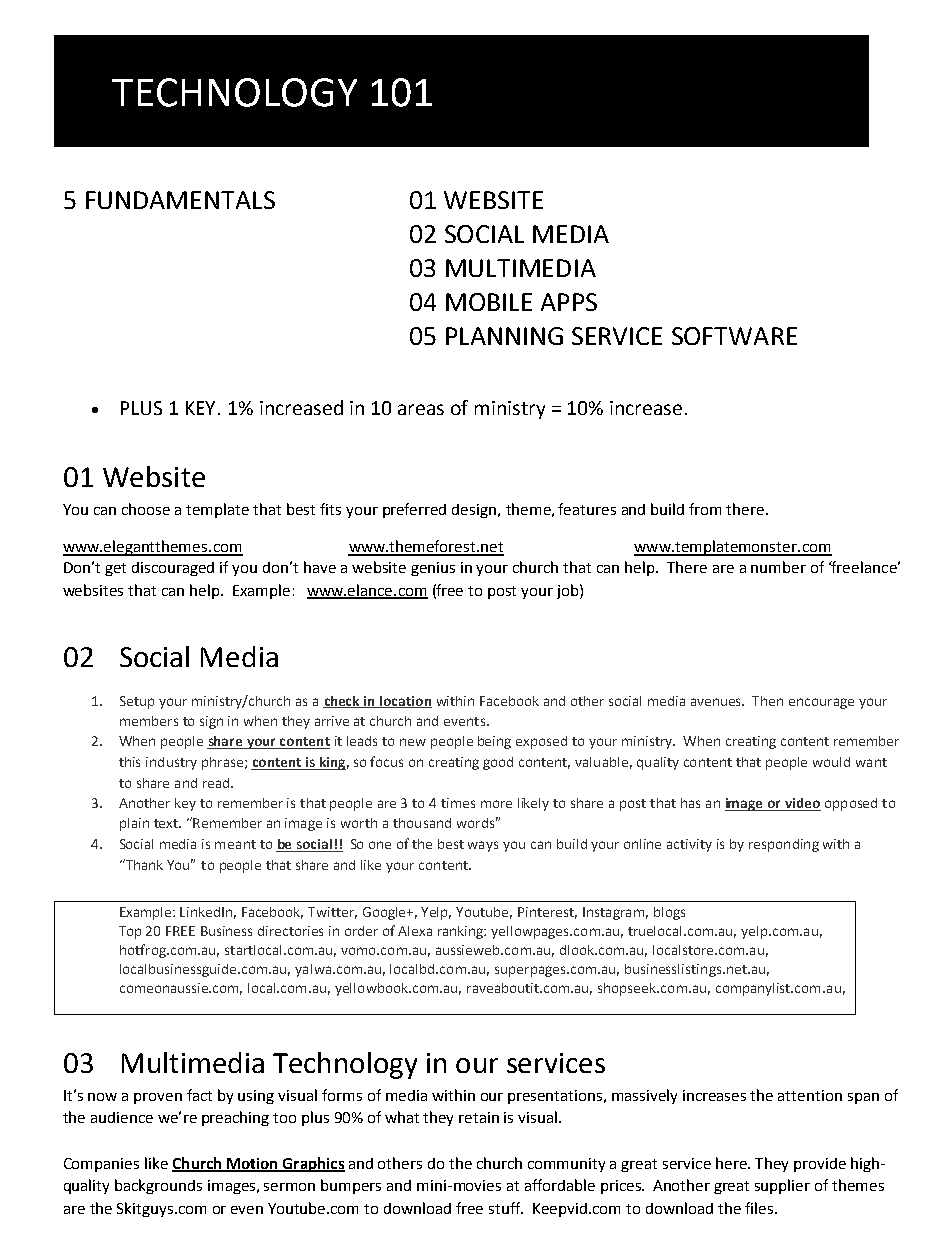 This screenshot has width=952, height=1233. Describe the element at coordinates (767, 701) in the screenshot. I see `Then` at that location.
